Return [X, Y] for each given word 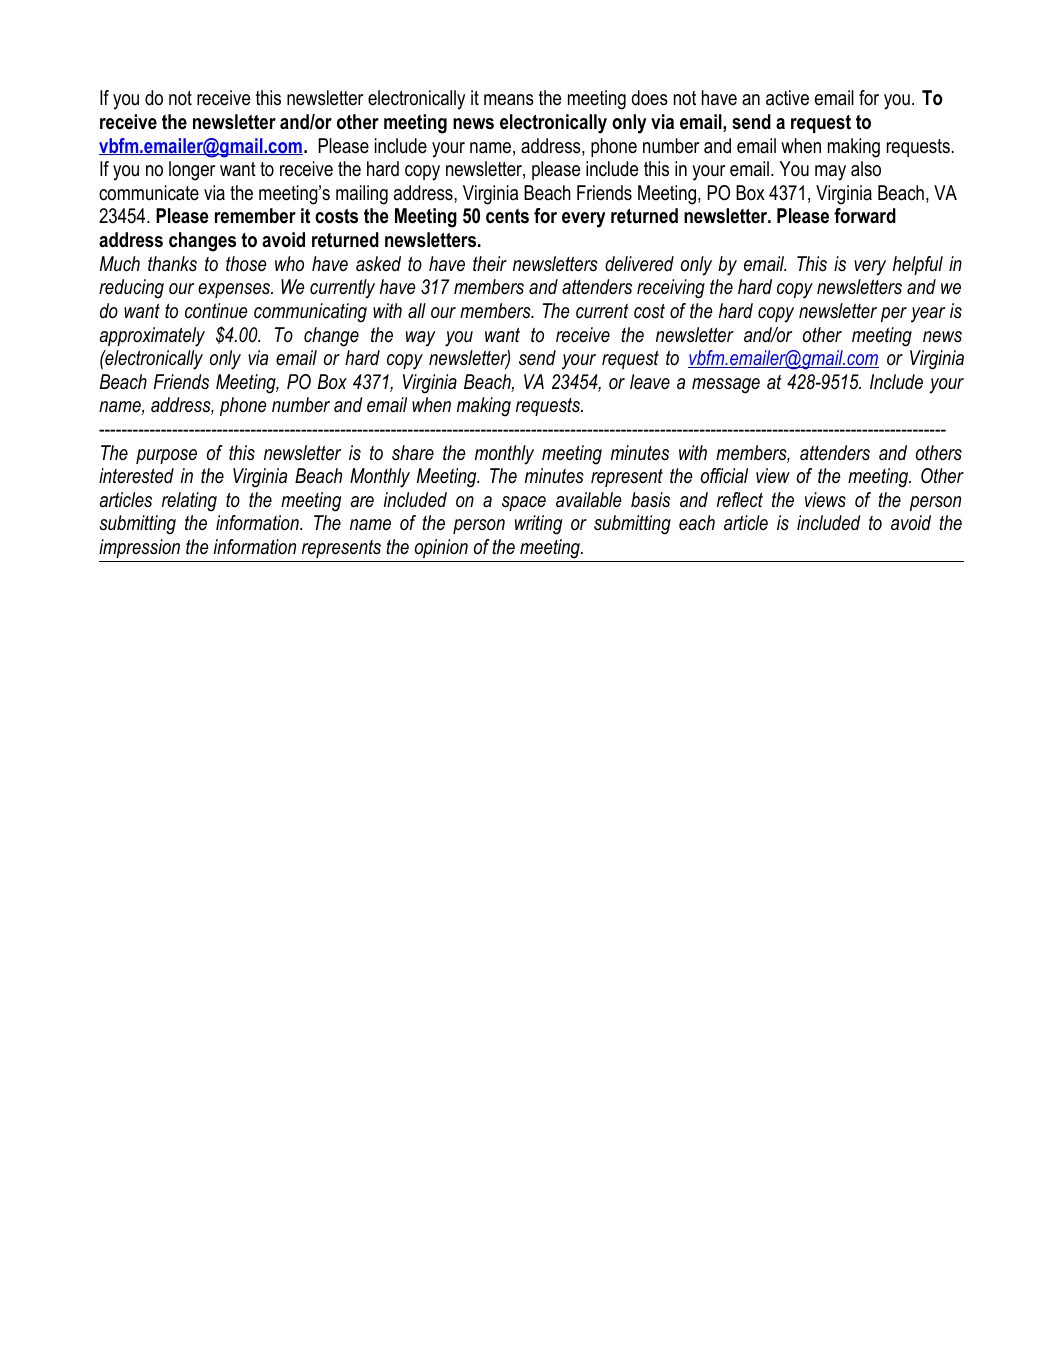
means [509, 100]
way [421, 339]
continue [216, 311]
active [787, 98]
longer [192, 171]
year [928, 315]
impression [139, 548]
